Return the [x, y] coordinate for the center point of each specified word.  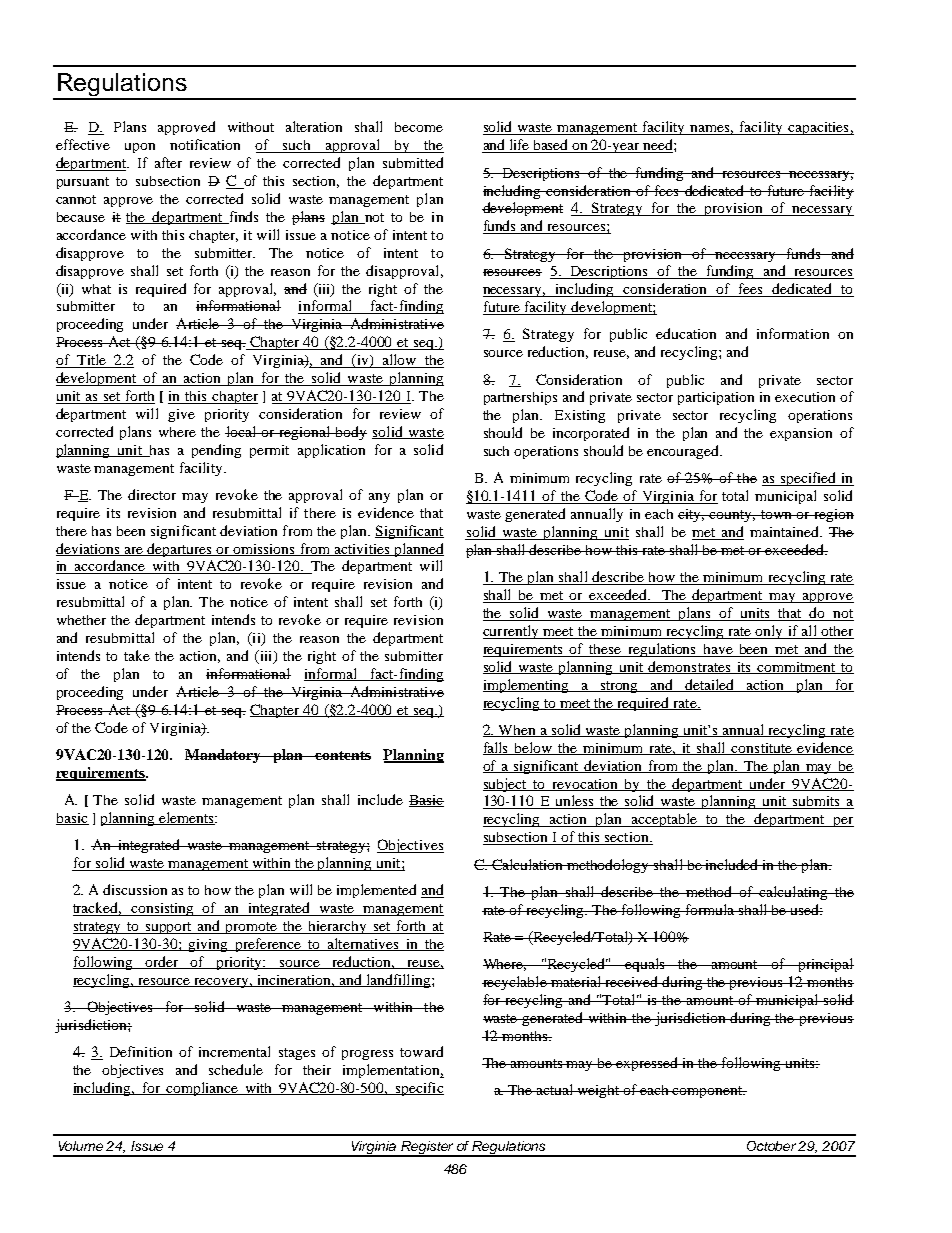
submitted [413, 162]
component [708, 1092]
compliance [203, 1089]
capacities [818, 128]
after [168, 162]
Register [428, 1148]
